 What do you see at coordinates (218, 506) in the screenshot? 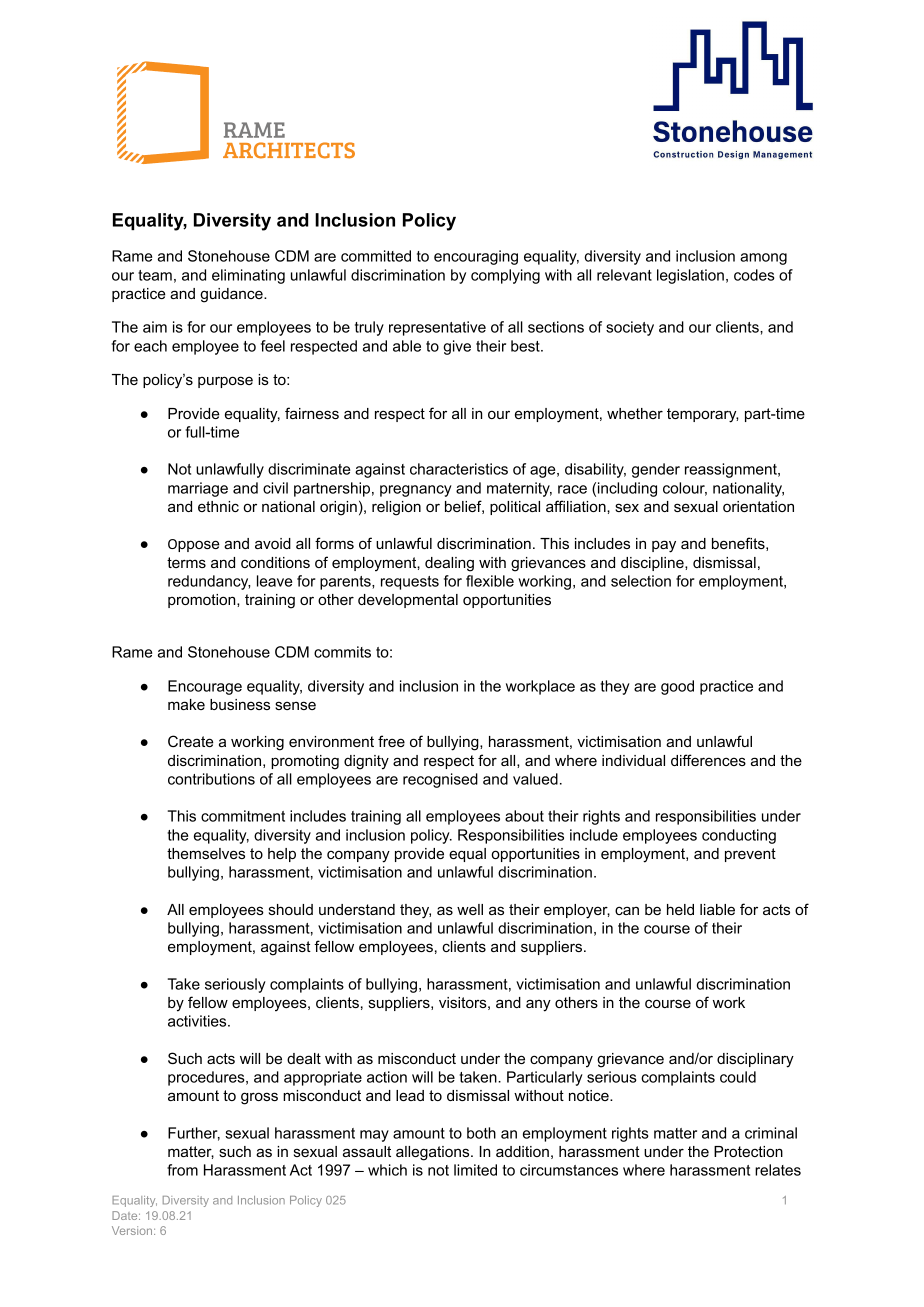
I see `ethnic` at bounding box center [218, 506].
